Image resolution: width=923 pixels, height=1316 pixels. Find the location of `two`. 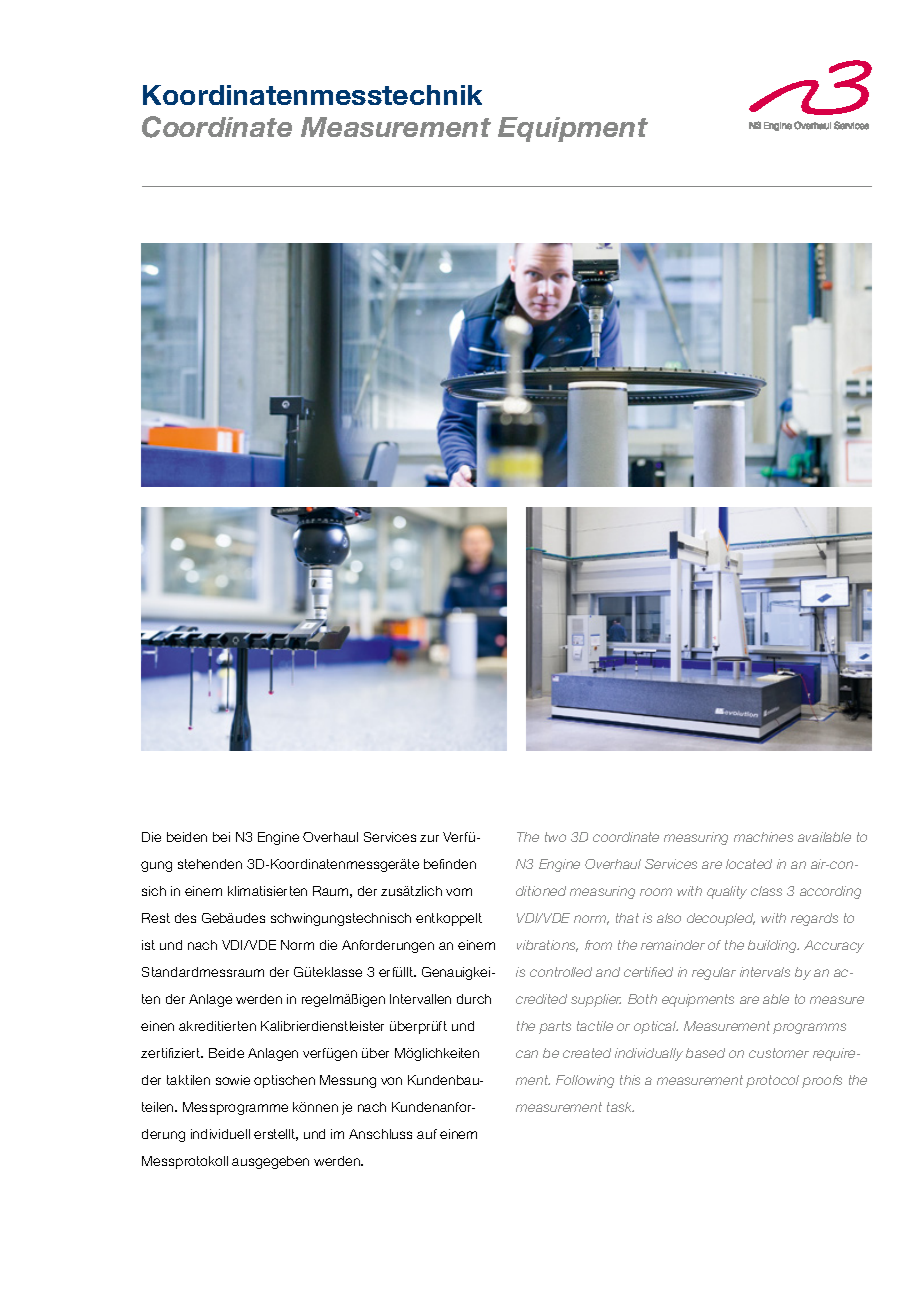

two is located at coordinates (555, 837).
